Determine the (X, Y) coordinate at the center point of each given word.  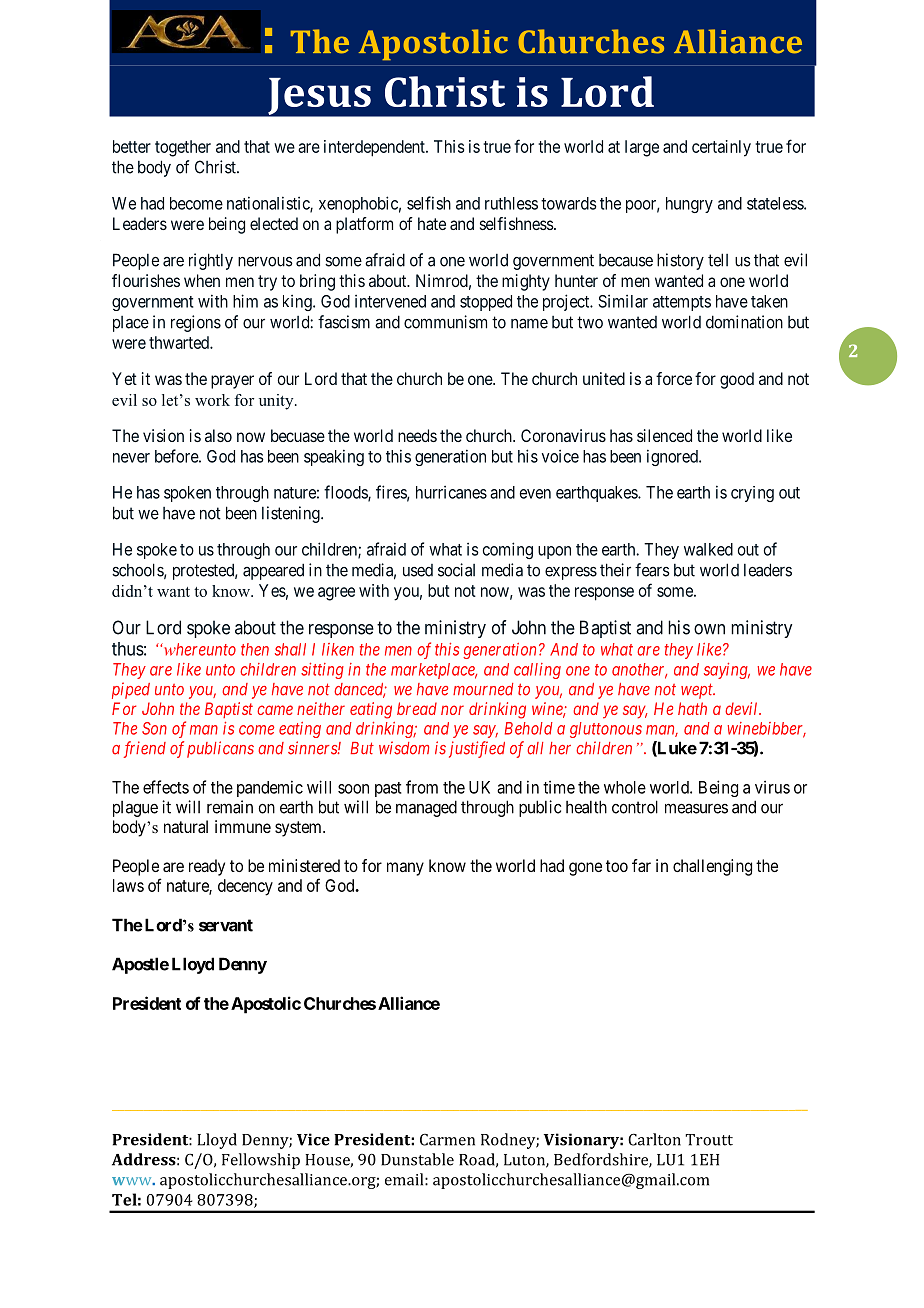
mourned (483, 689)
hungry (689, 205)
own (709, 629)
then (255, 649)
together (183, 148)
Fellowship (261, 1161)
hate (432, 223)
